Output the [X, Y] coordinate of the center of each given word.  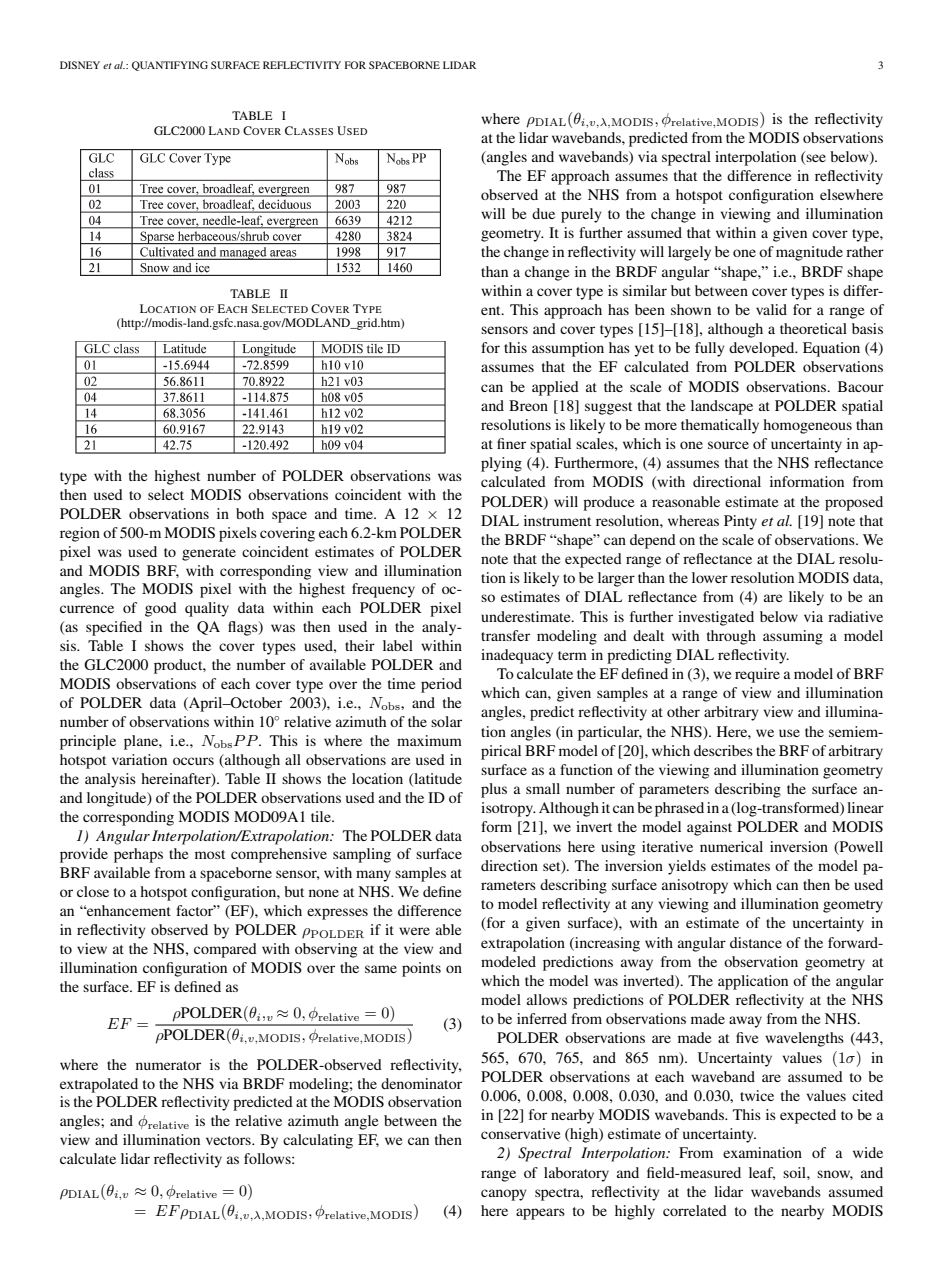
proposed [854, 503]
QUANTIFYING [170, 66]
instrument [557, 520]
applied [555, 388]
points [421, 969]
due [543, 213]
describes [723, 750]
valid [771, 309]
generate [209, 554]
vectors [229, 1140]
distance [756, 942]
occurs [193, 761]
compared [225, 950]
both [250, 513]
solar [446, 721]
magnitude [809, 253]
